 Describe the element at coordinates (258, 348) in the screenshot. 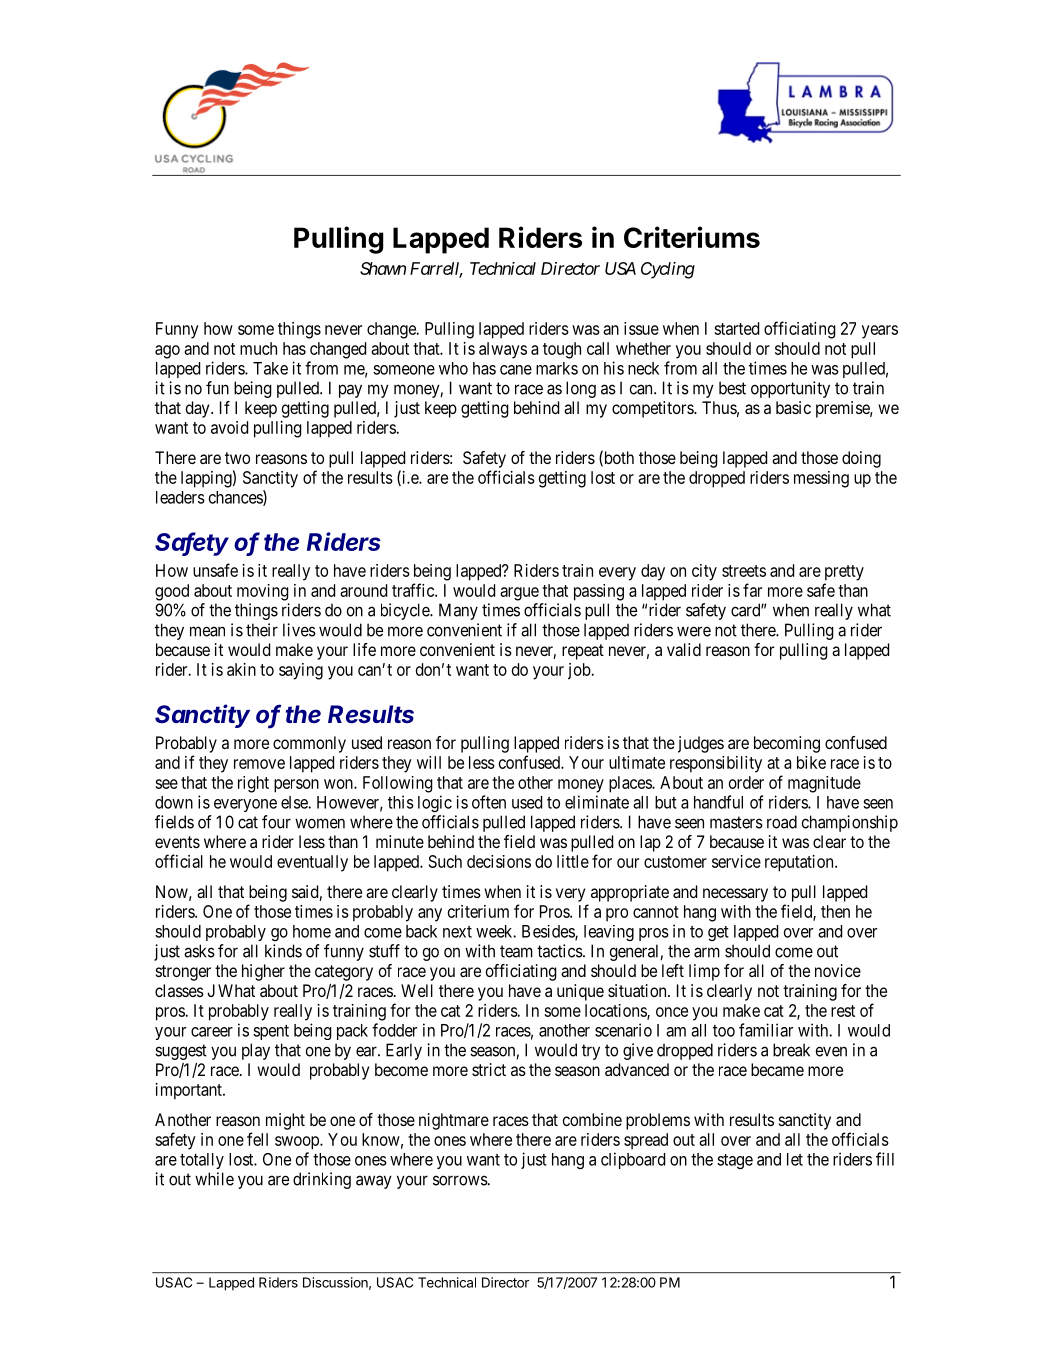

I see `much` at that location.
